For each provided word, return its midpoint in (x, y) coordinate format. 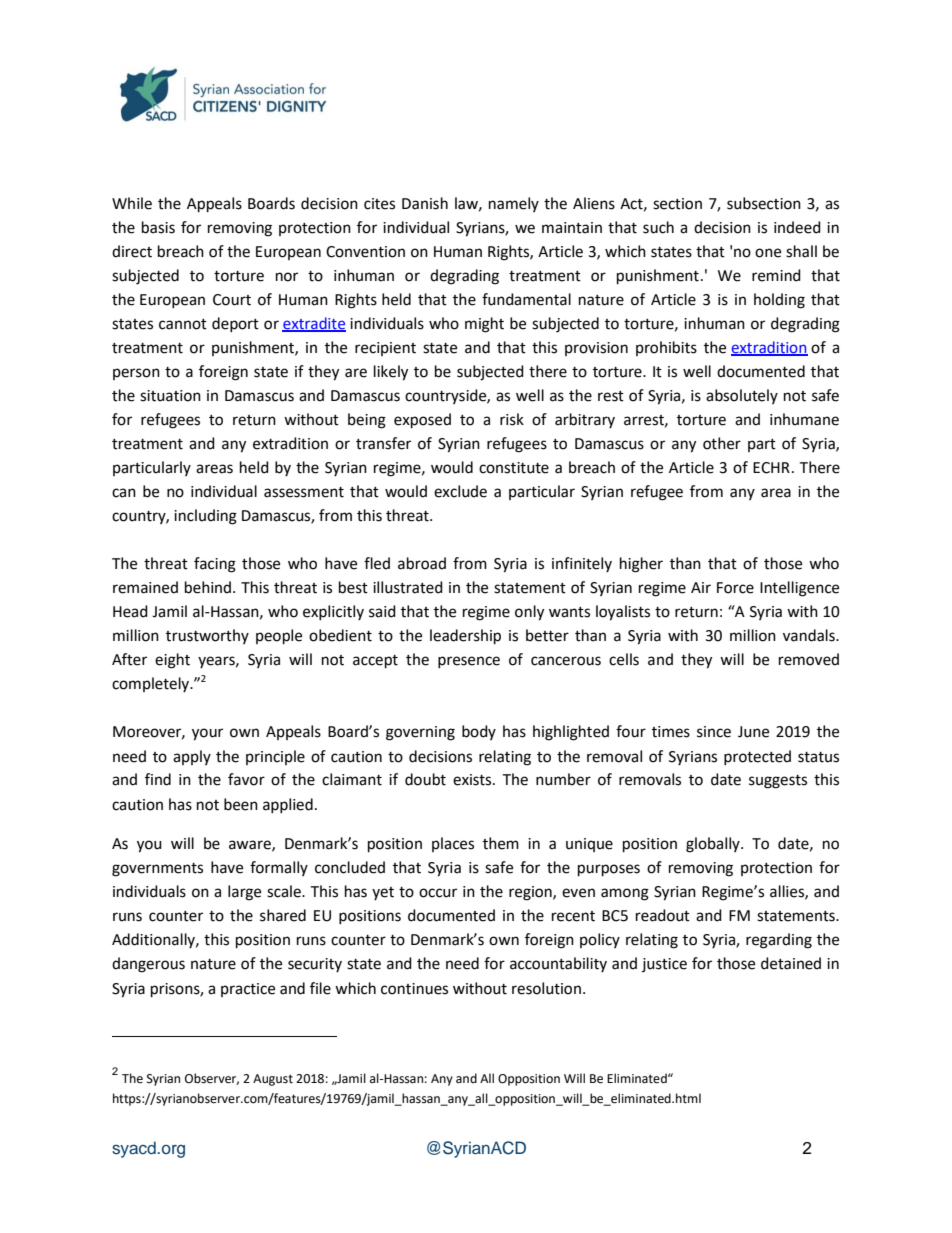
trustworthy (207, 636)
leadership (465, 637)
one (768, 253)
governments (157, 870)
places (453, 844)
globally (714, 845)
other (722, 443)
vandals (810, 635)
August (273, 1080)
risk (512, 419)
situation (170, 396)
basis (158, 227)
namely (514, 204)
